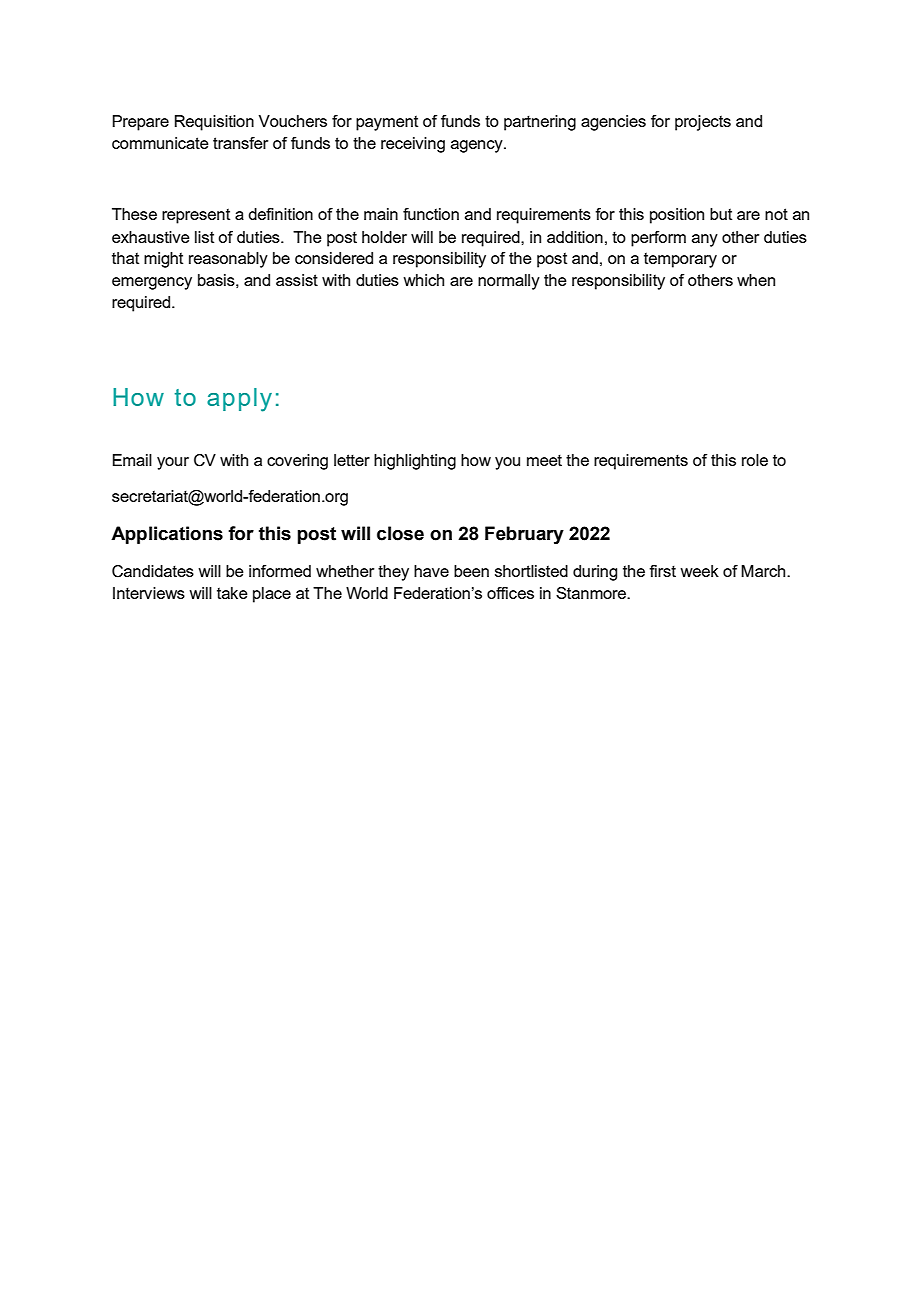 The height and width of the screenshot is (1307, 924). What do you see at coordinates (478, 146) in the screenshot?
I see `agency` at bounding box center [478, 146].
